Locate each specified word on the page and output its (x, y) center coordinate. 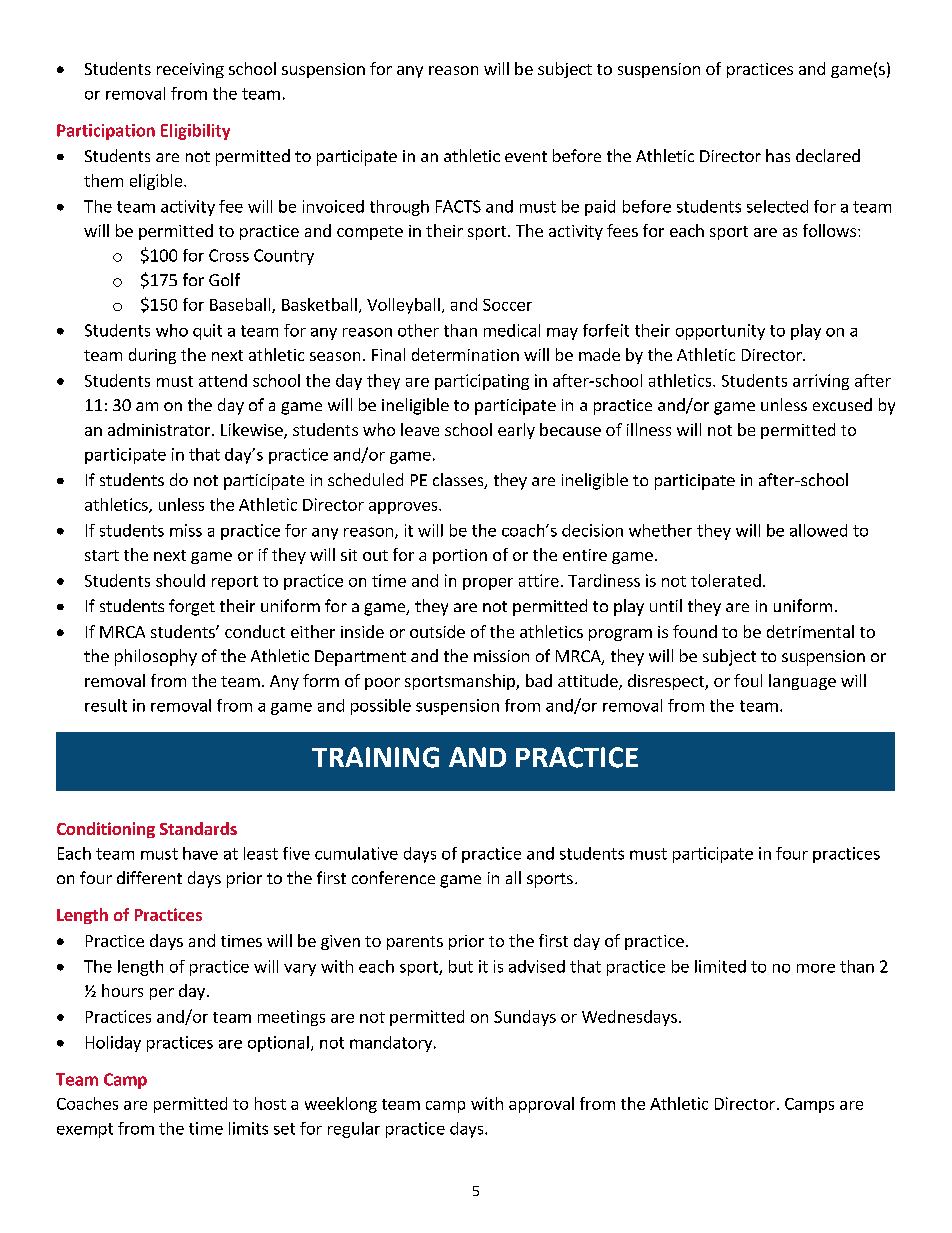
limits (248, 1128)
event (526, 156)
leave (420, 429)
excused (842, 404)
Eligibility (195, 132)
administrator (160, 429)
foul (748, 680)
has (778, 155)
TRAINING (375, 757)
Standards (198, 828)
